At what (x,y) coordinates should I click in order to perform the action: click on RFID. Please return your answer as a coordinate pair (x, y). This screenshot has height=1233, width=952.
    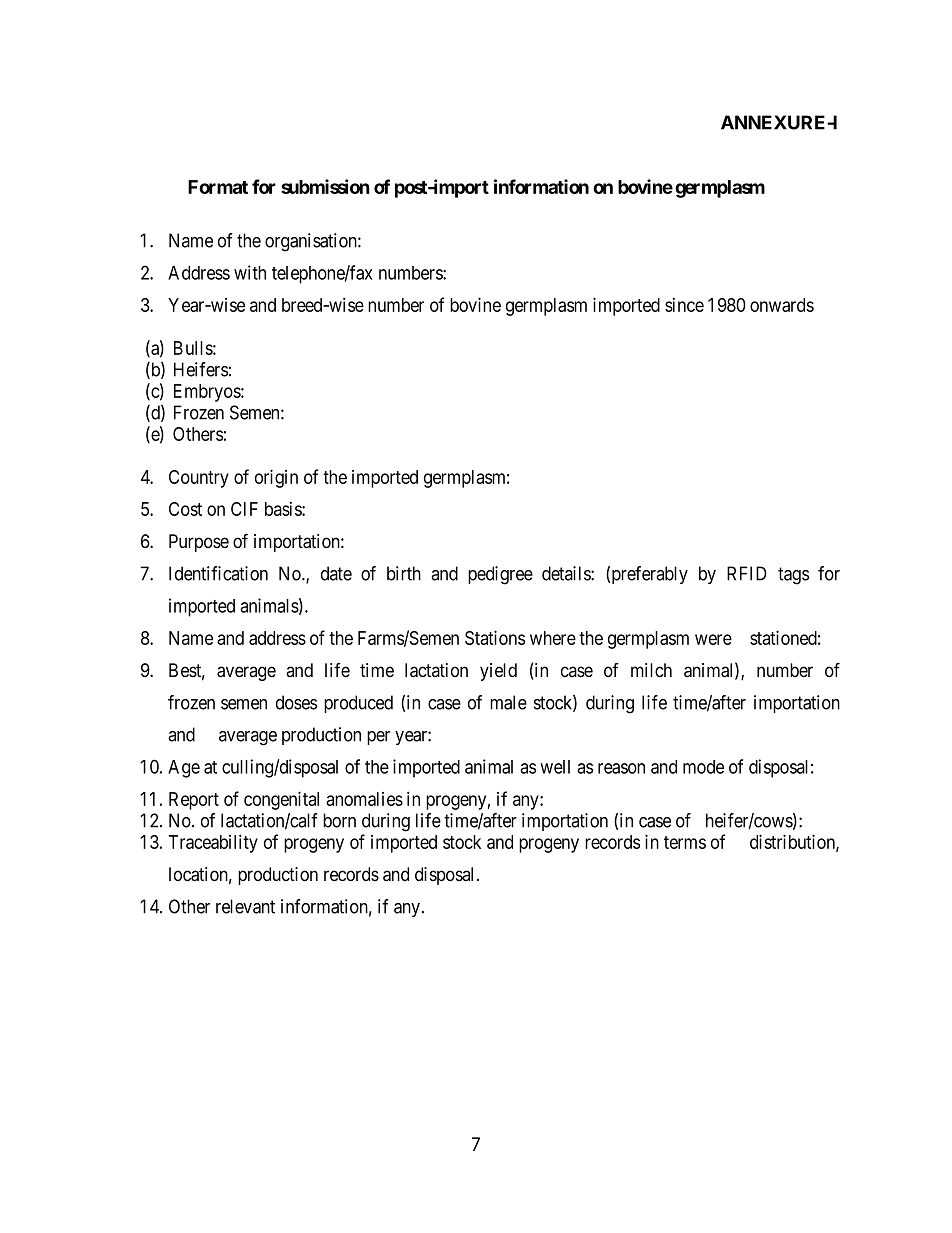
    Looking at the image, I should click on (747, 573).
